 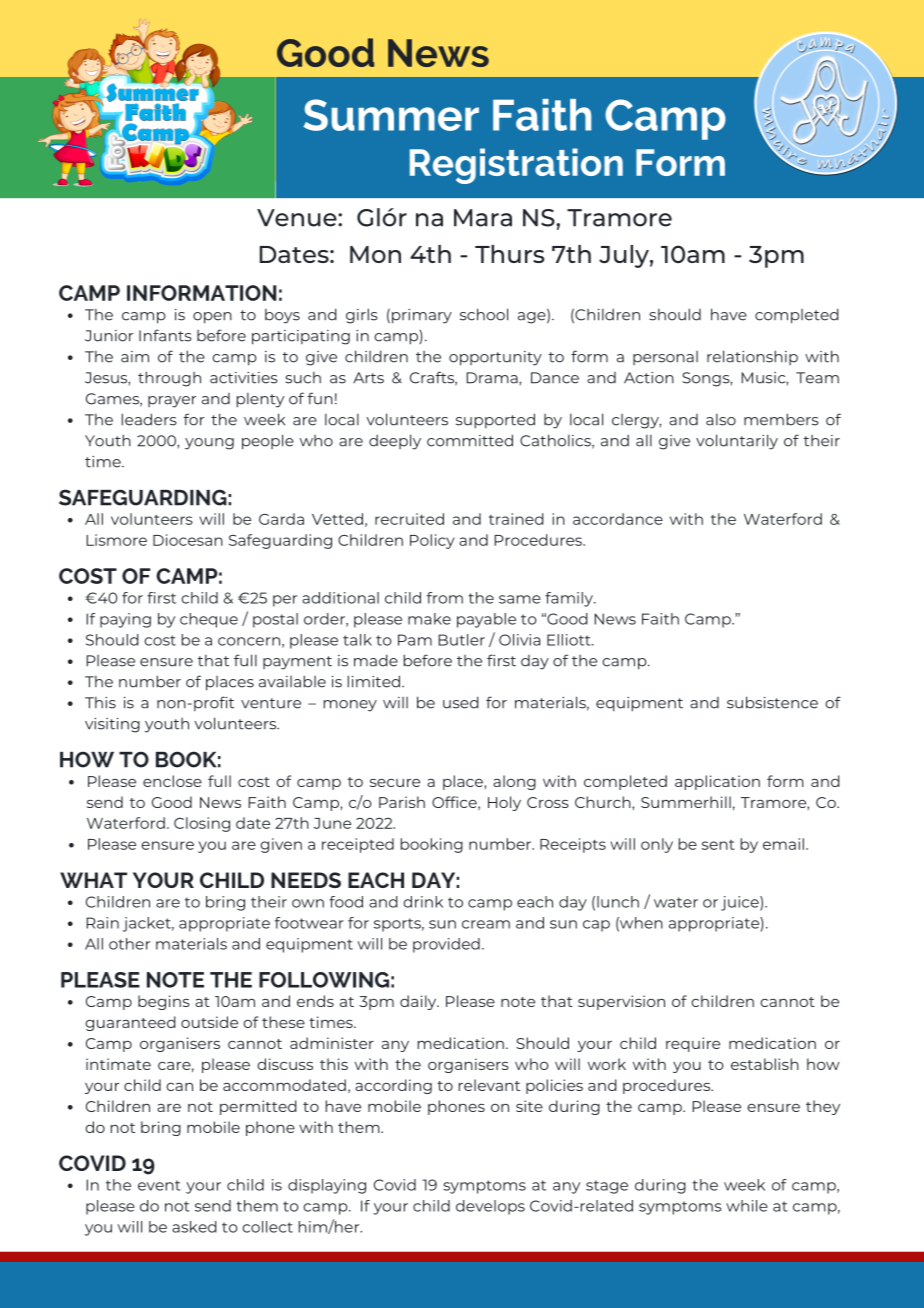 I want to click on Venue, so click(x=298, y=218).
